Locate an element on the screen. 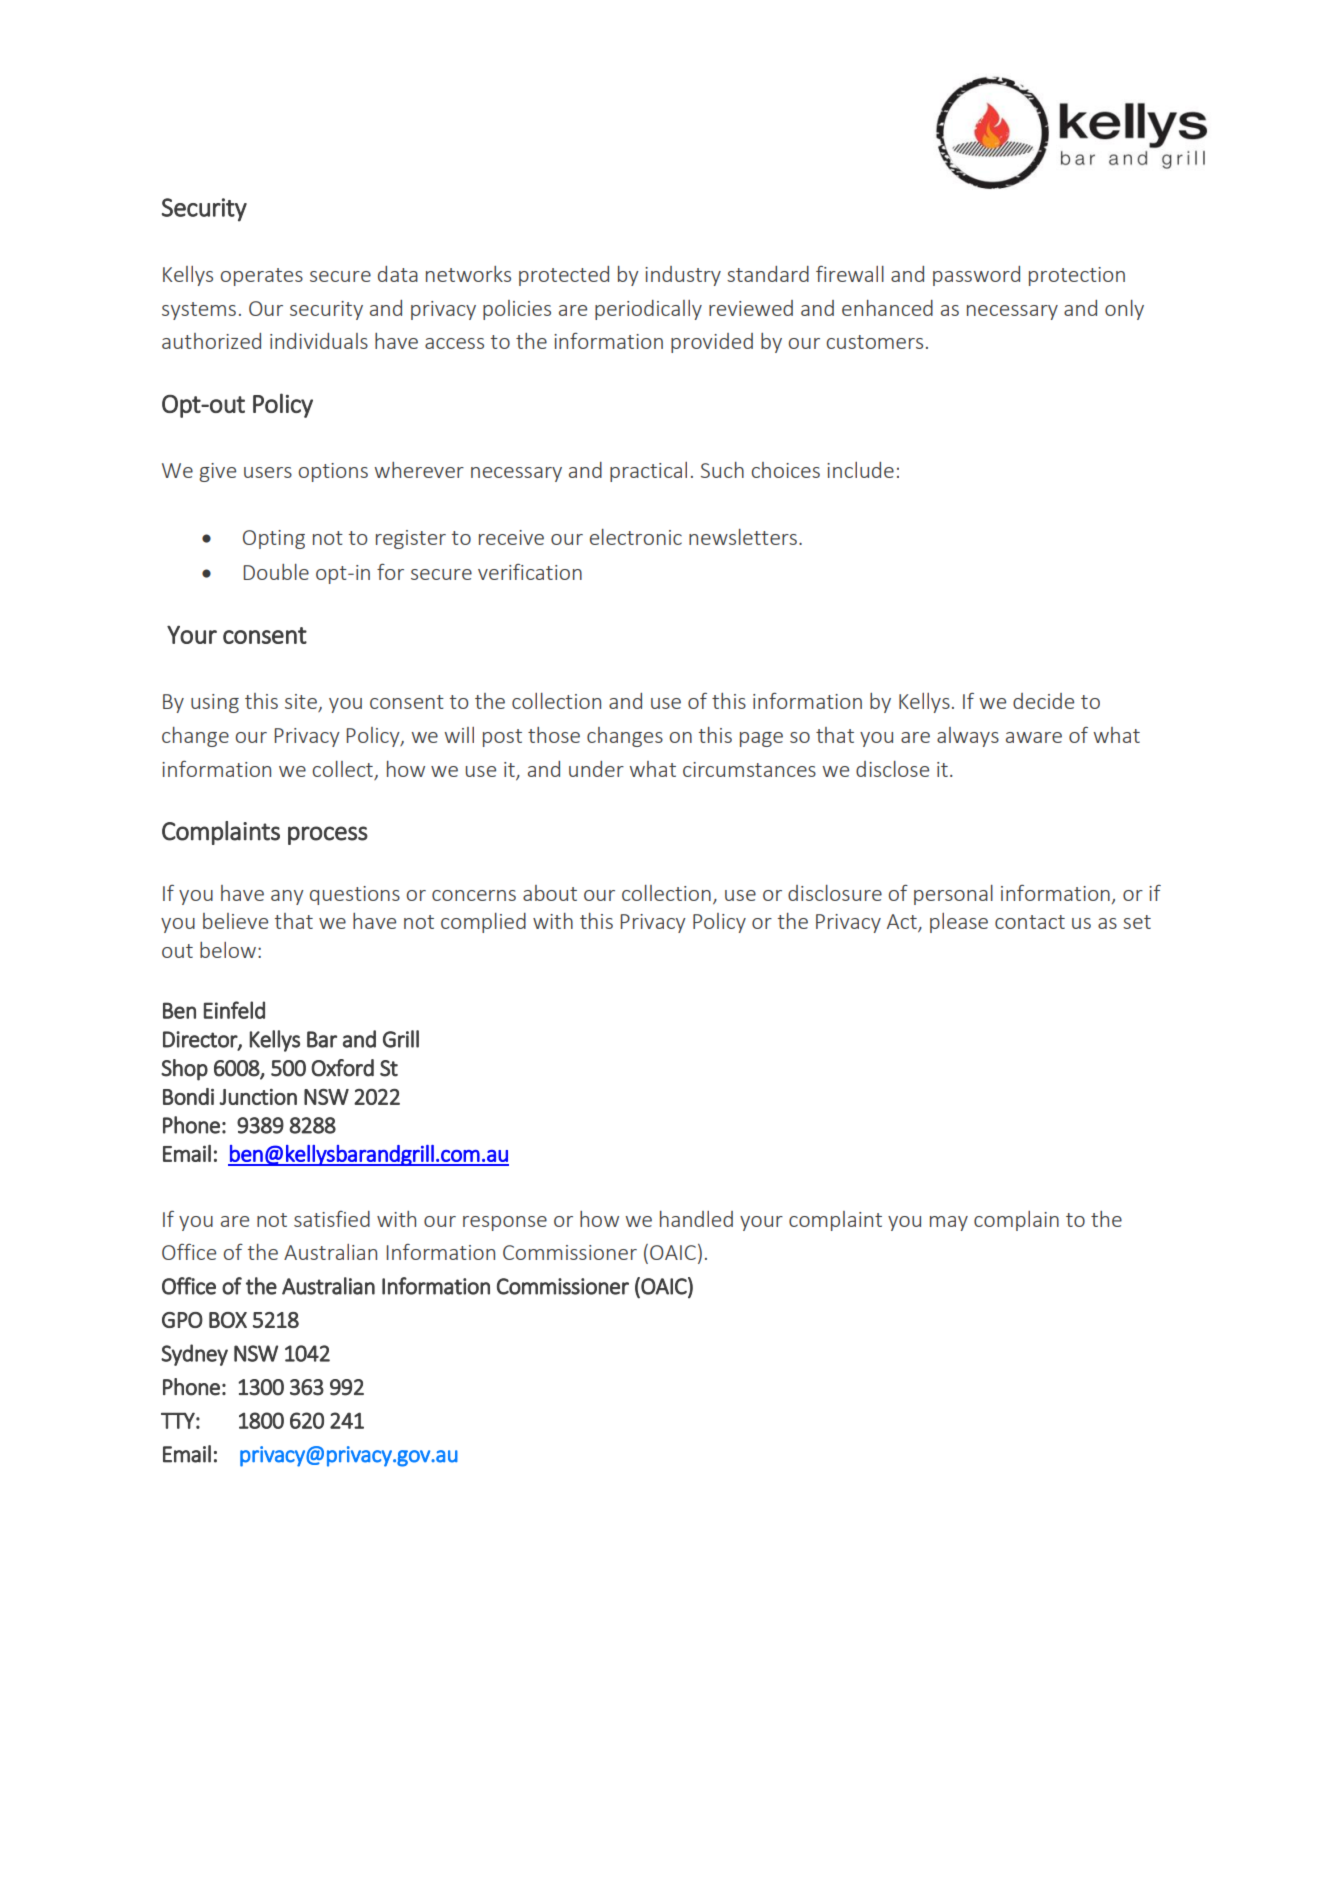 This screenshot has height=1885, width=1333. contact is located at coordinates (1030, 922).
